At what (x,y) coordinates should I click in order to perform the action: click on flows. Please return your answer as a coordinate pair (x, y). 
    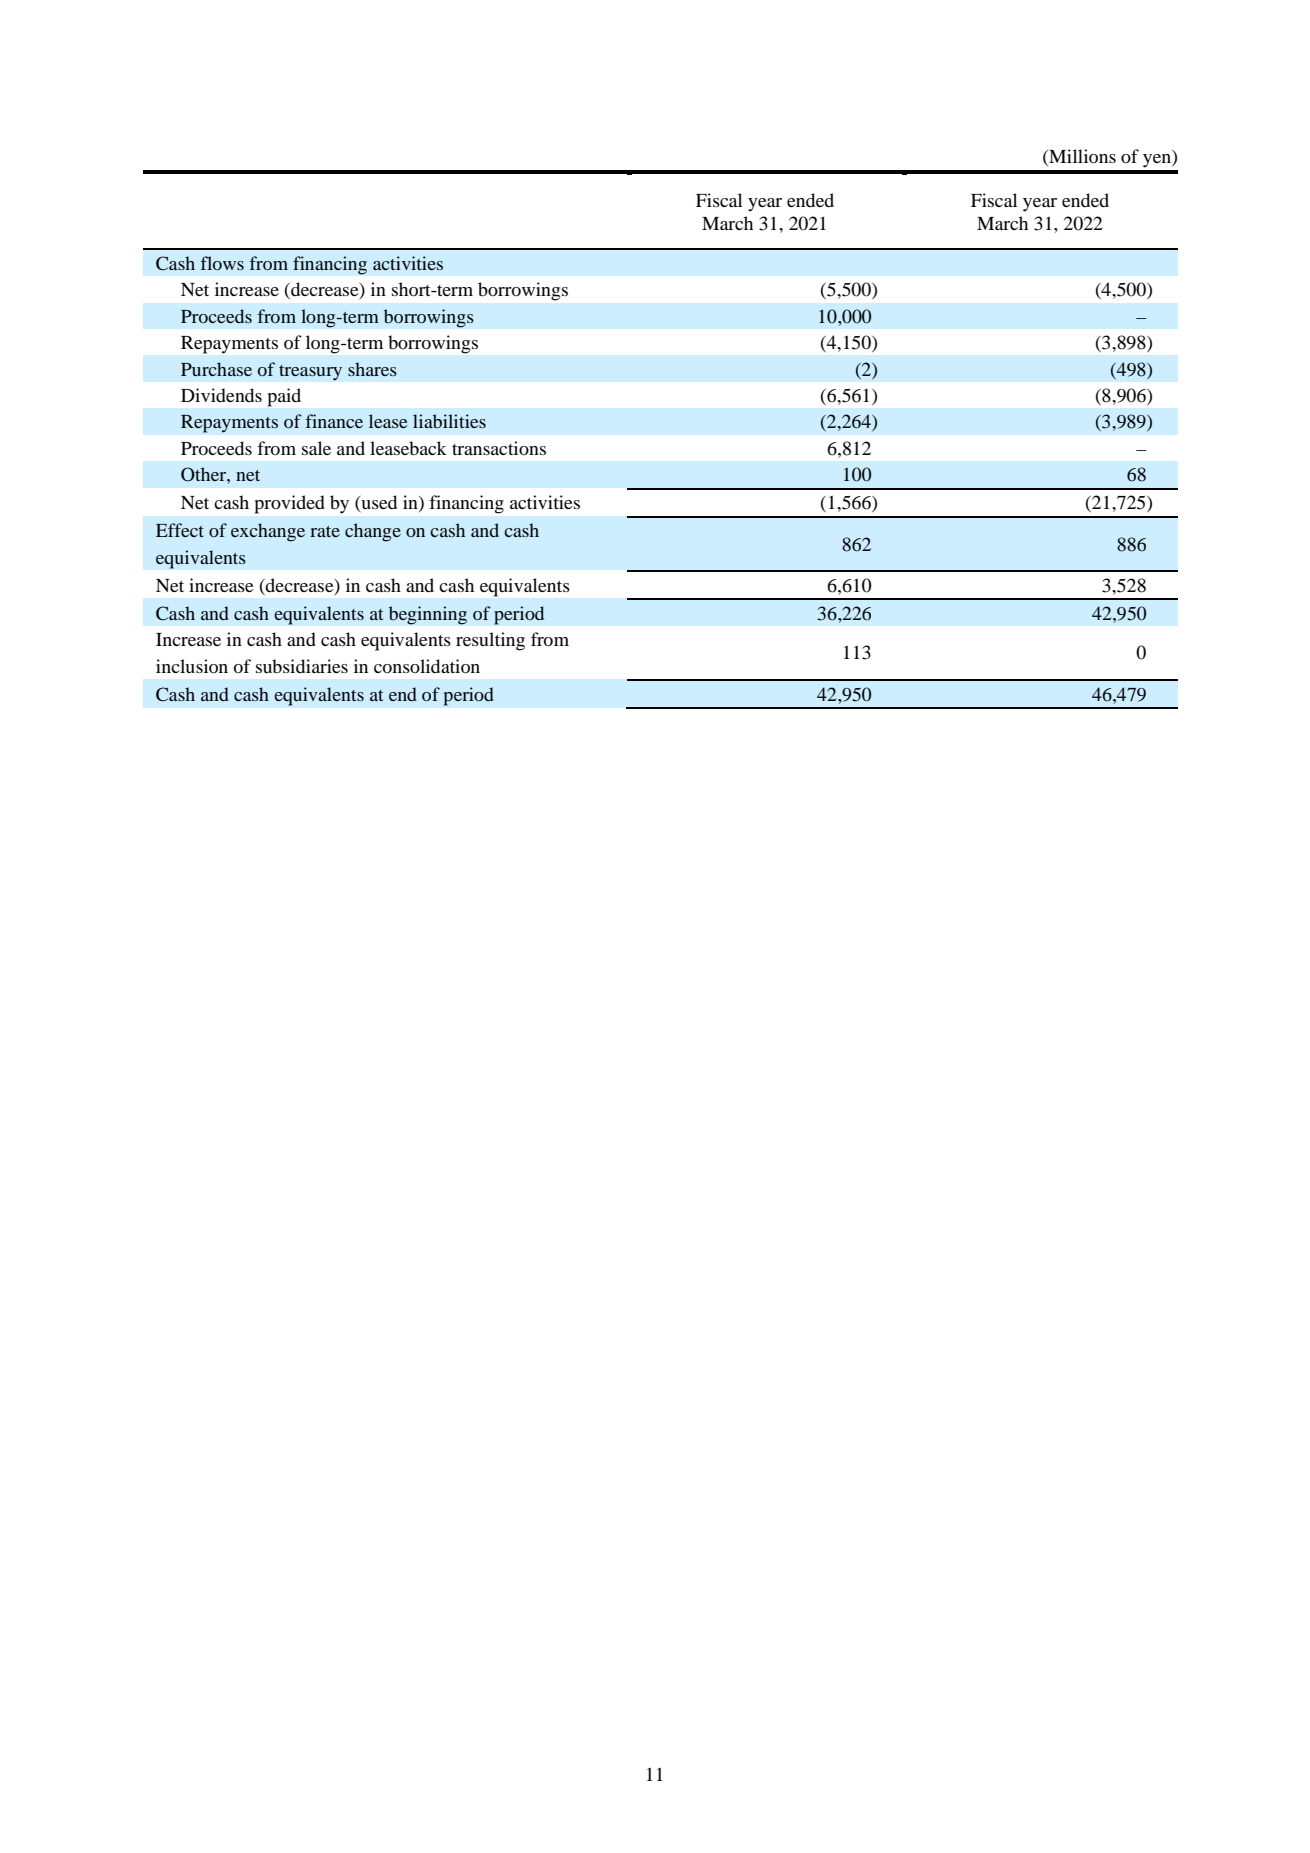
    Looking at the image, I should click on (222, 263).
